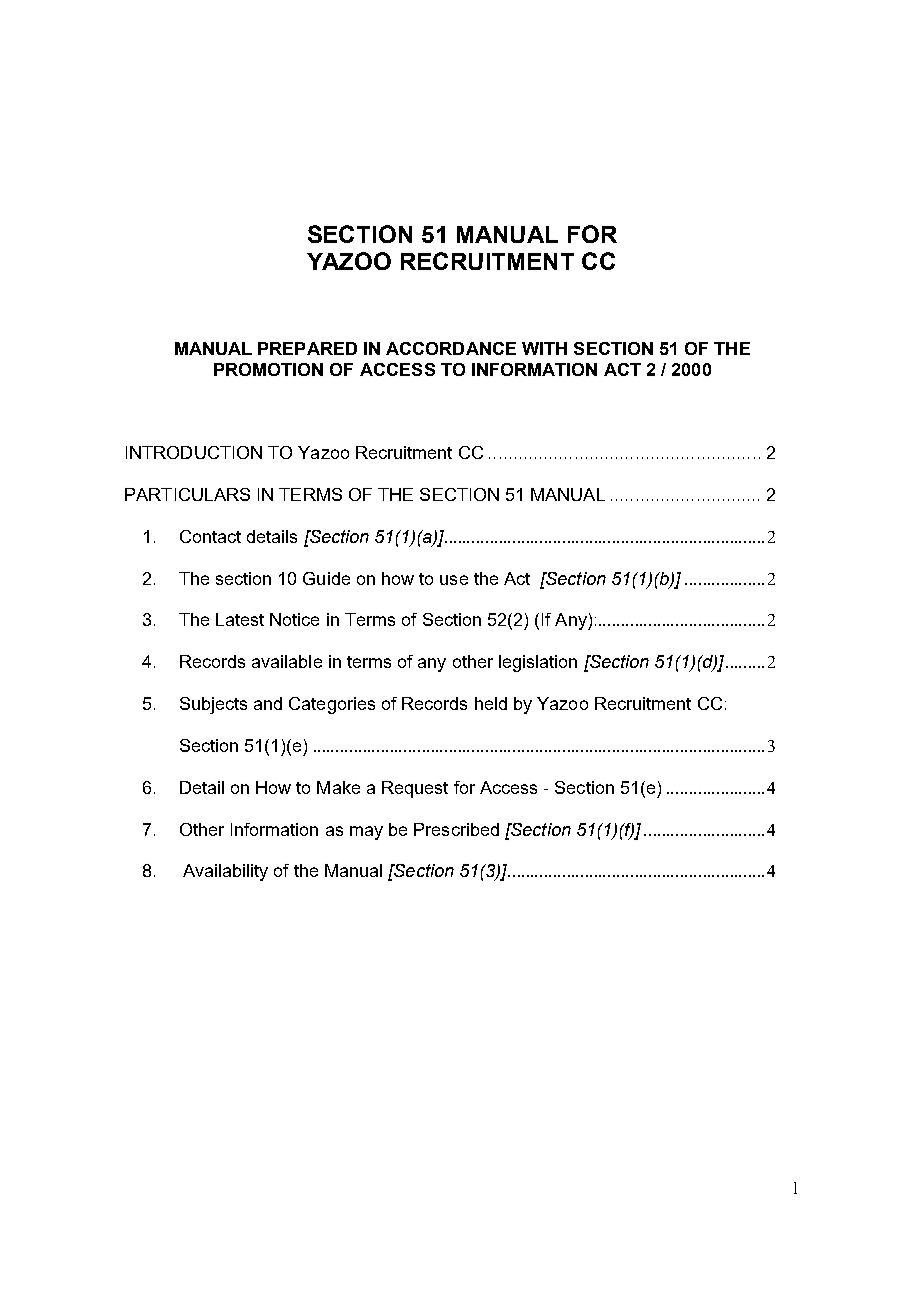 The height and width of the screenshot is (1308, 924). I want to click on PROMOTION, so click(268, 369).
